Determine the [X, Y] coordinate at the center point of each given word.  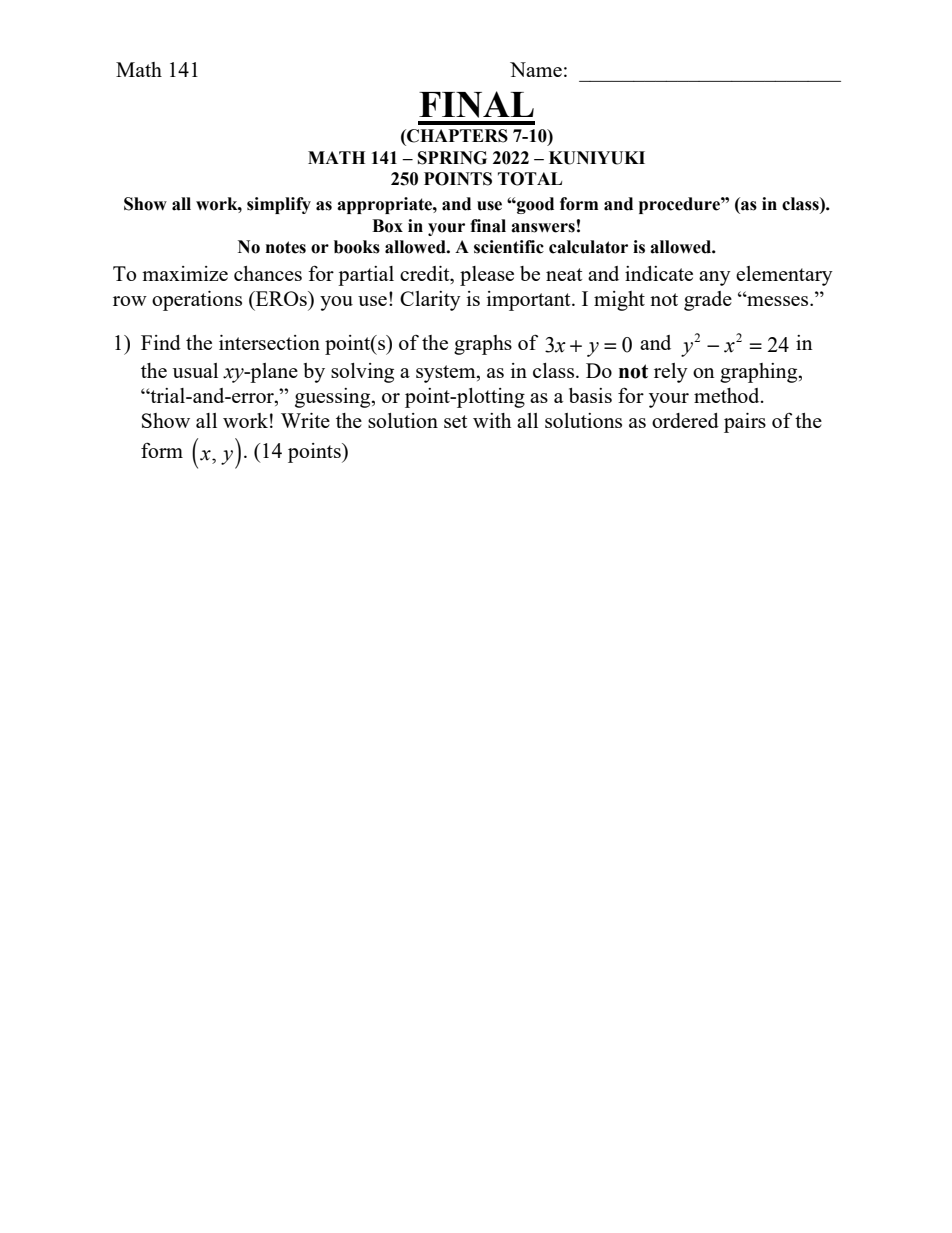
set [455, 421]
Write [305, 420]
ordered [685, 420]
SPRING [452, 158]
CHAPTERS [456, 136]
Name [536, 69]
